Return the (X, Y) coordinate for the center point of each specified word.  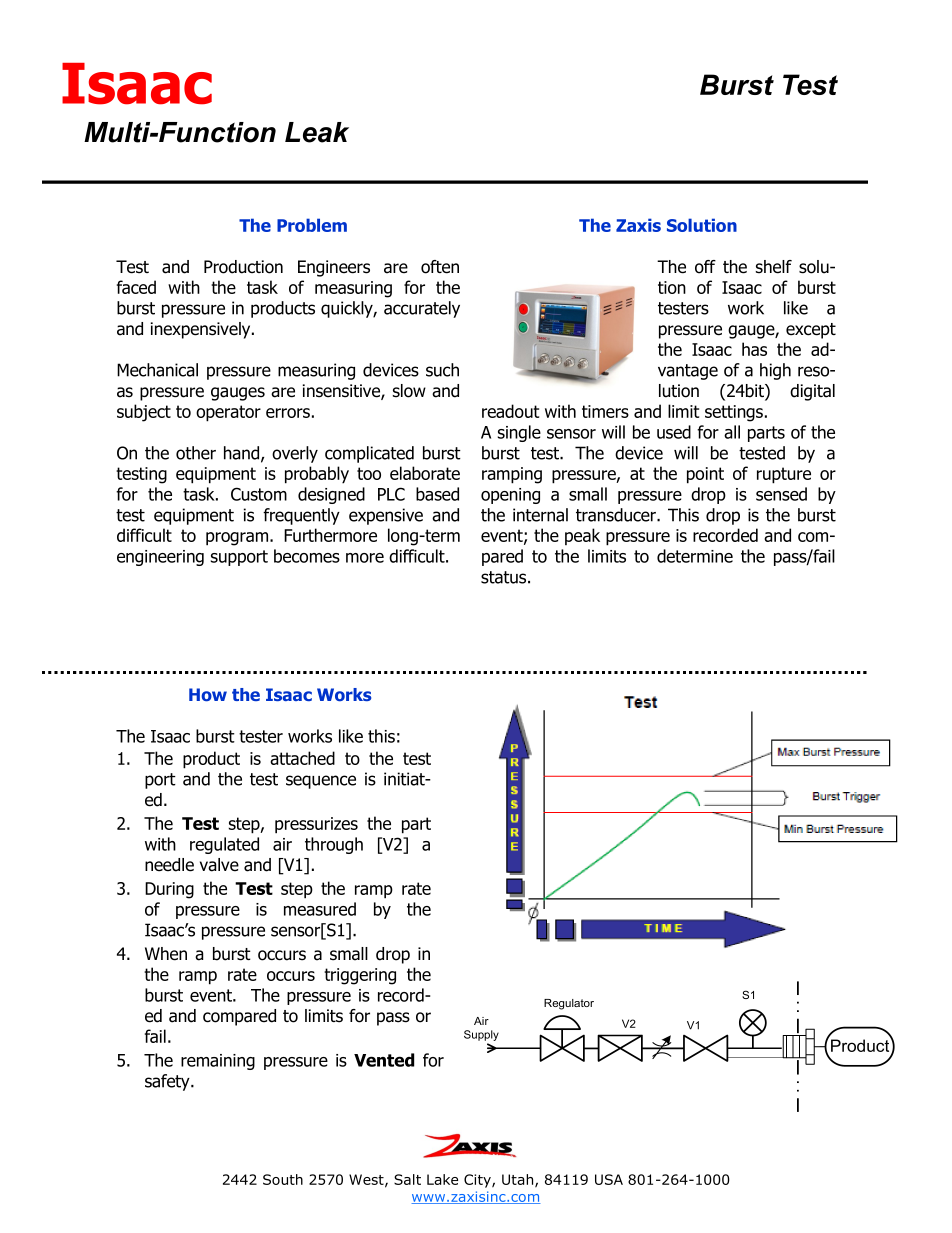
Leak (317, 132)
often (440, 267)
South (283, 1179)
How (208, 694)
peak (582, 536)
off (705, 267)
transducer (617, 515)
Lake (442, 1179)
